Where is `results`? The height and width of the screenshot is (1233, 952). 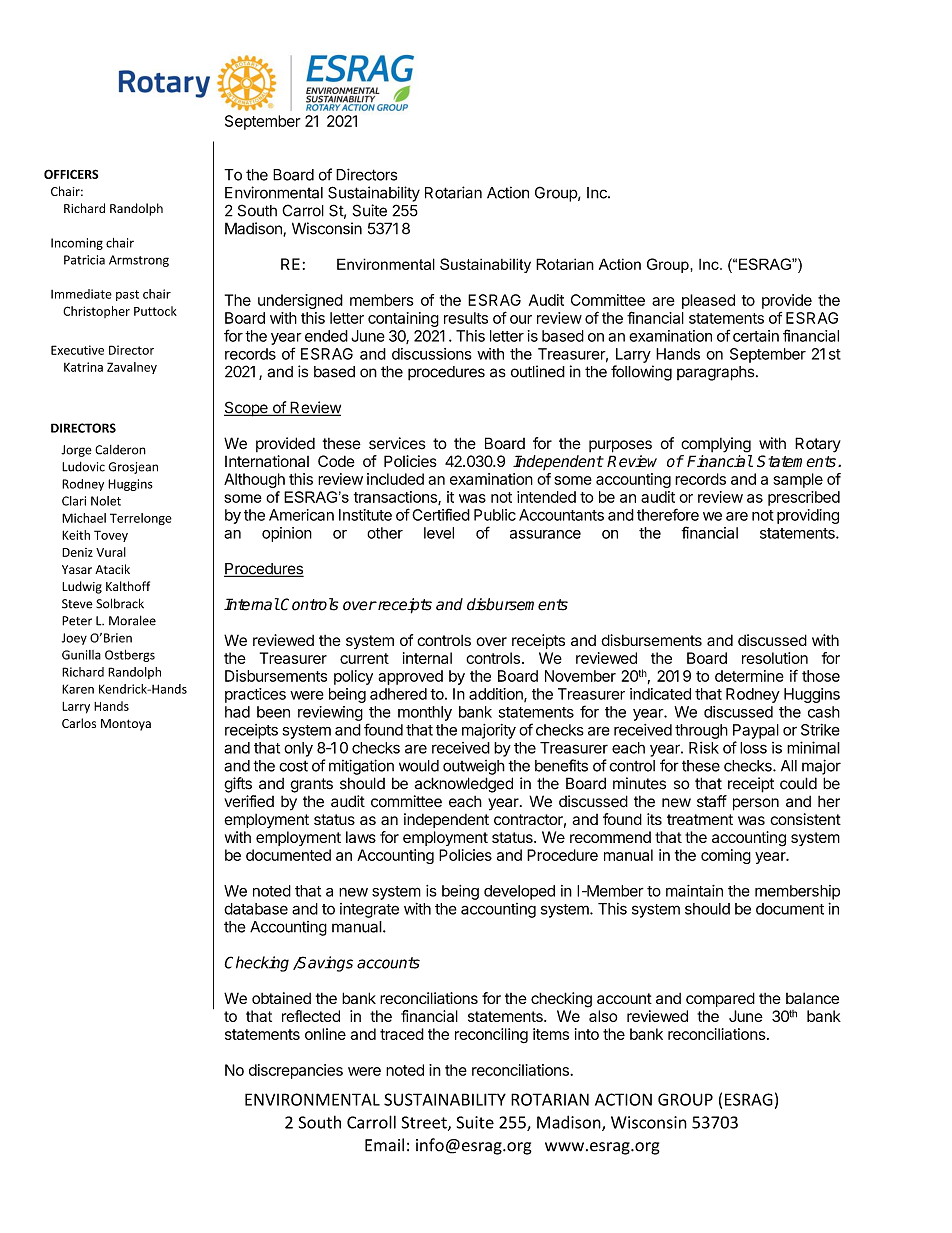 results is located at coordinates (466, 318).
